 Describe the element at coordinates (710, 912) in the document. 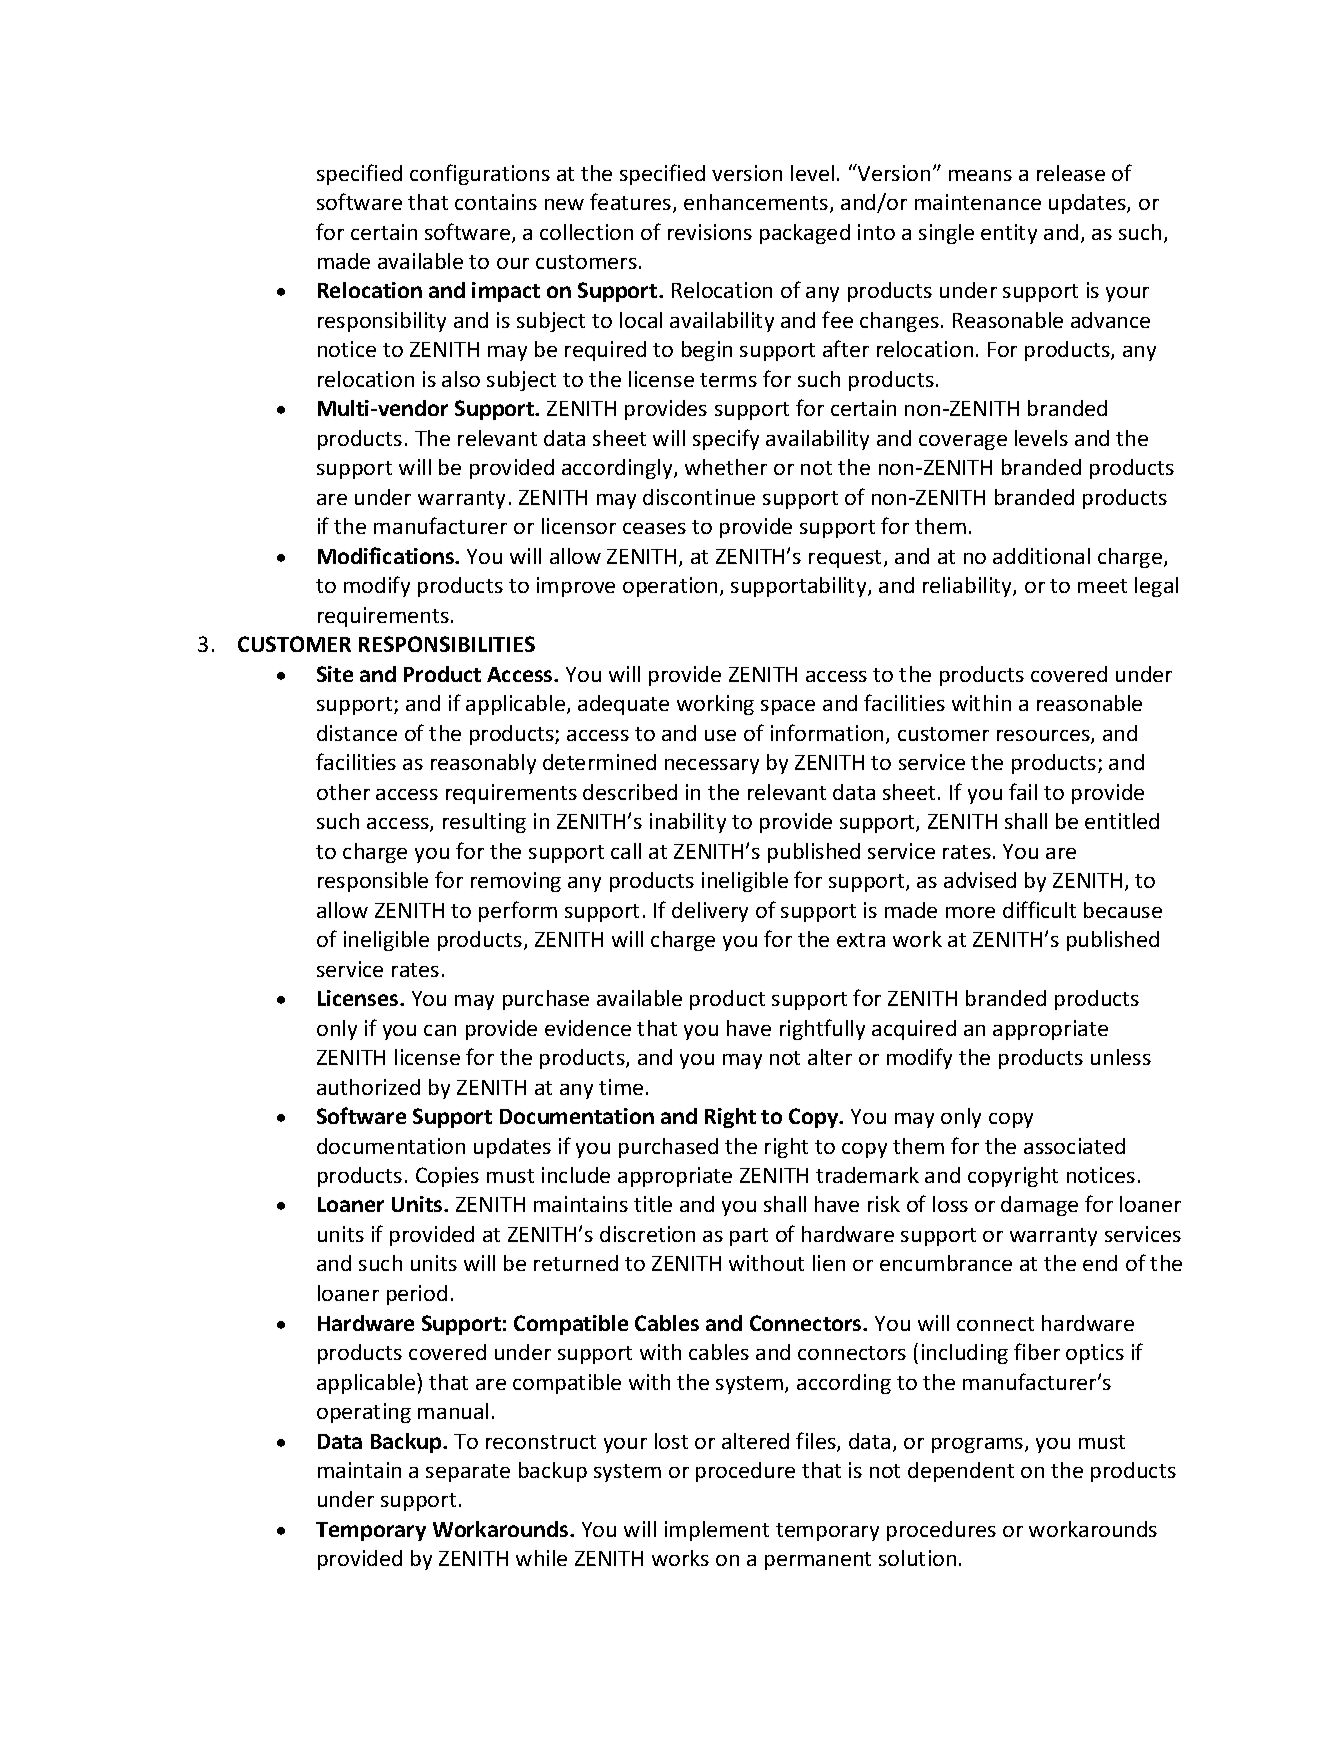

I see `delivery` at that location.
